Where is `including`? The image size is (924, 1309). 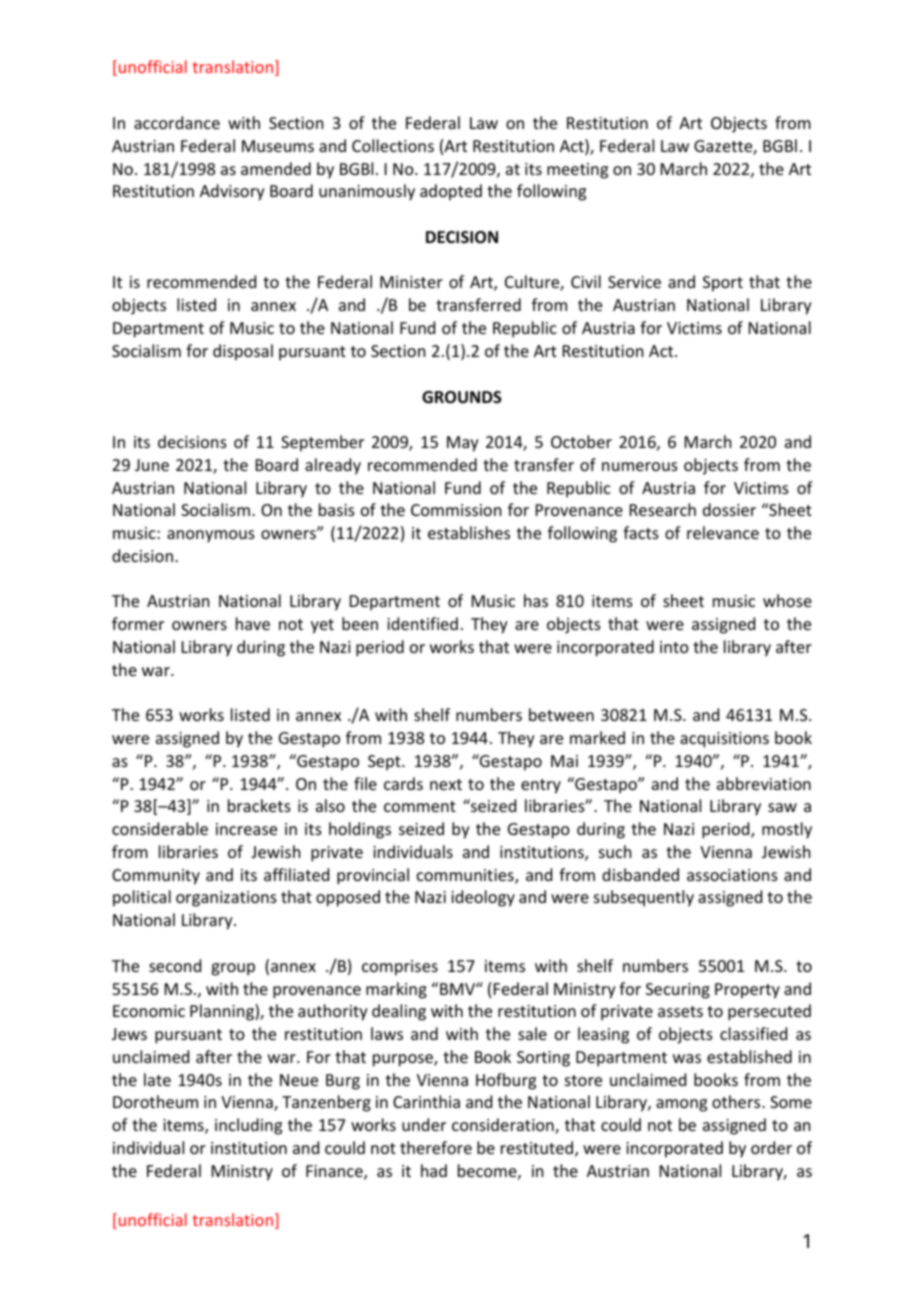
including is located at coordinates (248, 1126).
